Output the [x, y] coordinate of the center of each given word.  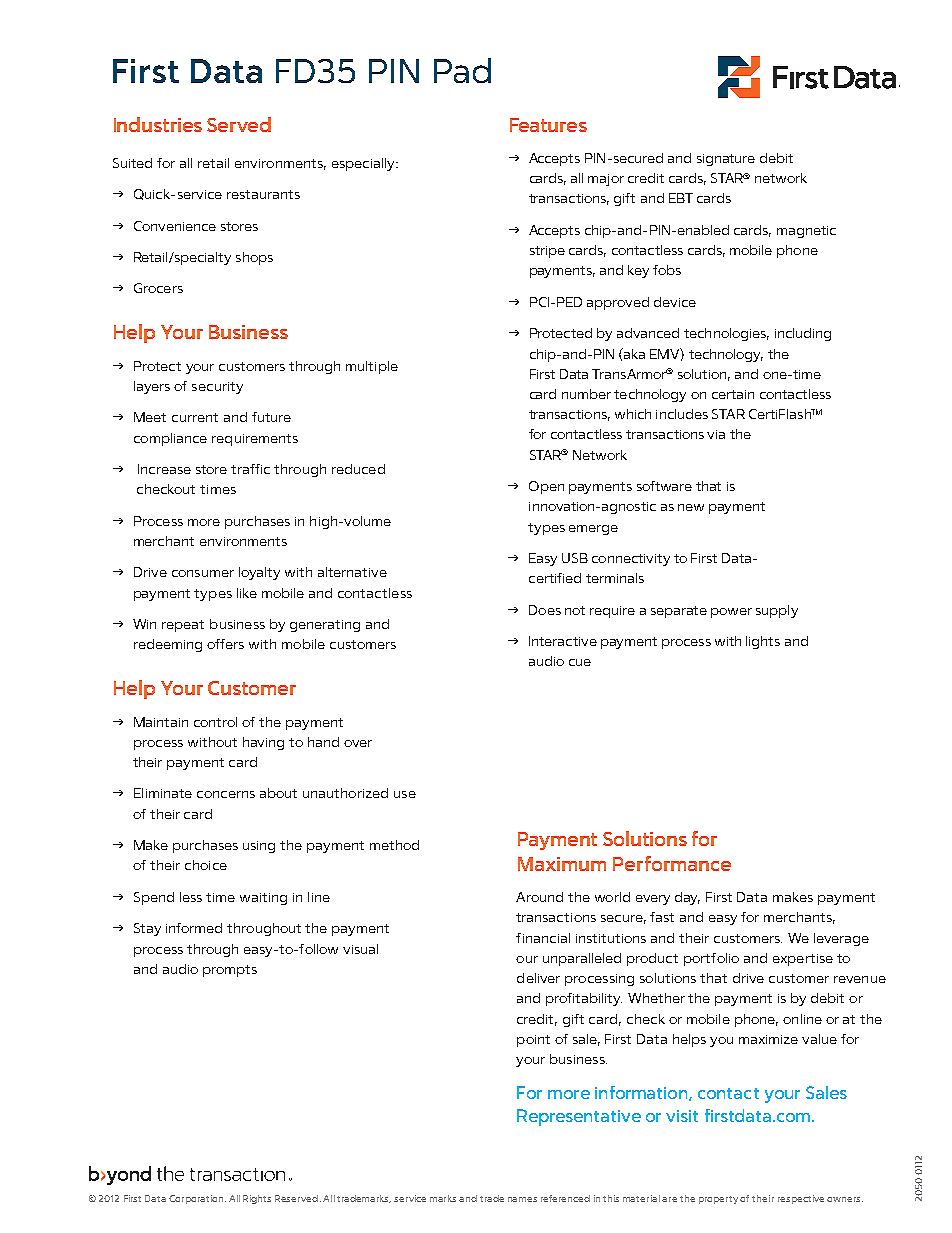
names [522, 1199]
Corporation [197, 1199]
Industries [158, 124]
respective [801, 1199]
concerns [226, 794]
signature [726, 160]
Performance [672, 863]
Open [546, 487]
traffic [250, 469]
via [716, 434]
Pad [462, 70]
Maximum [562, 864]
